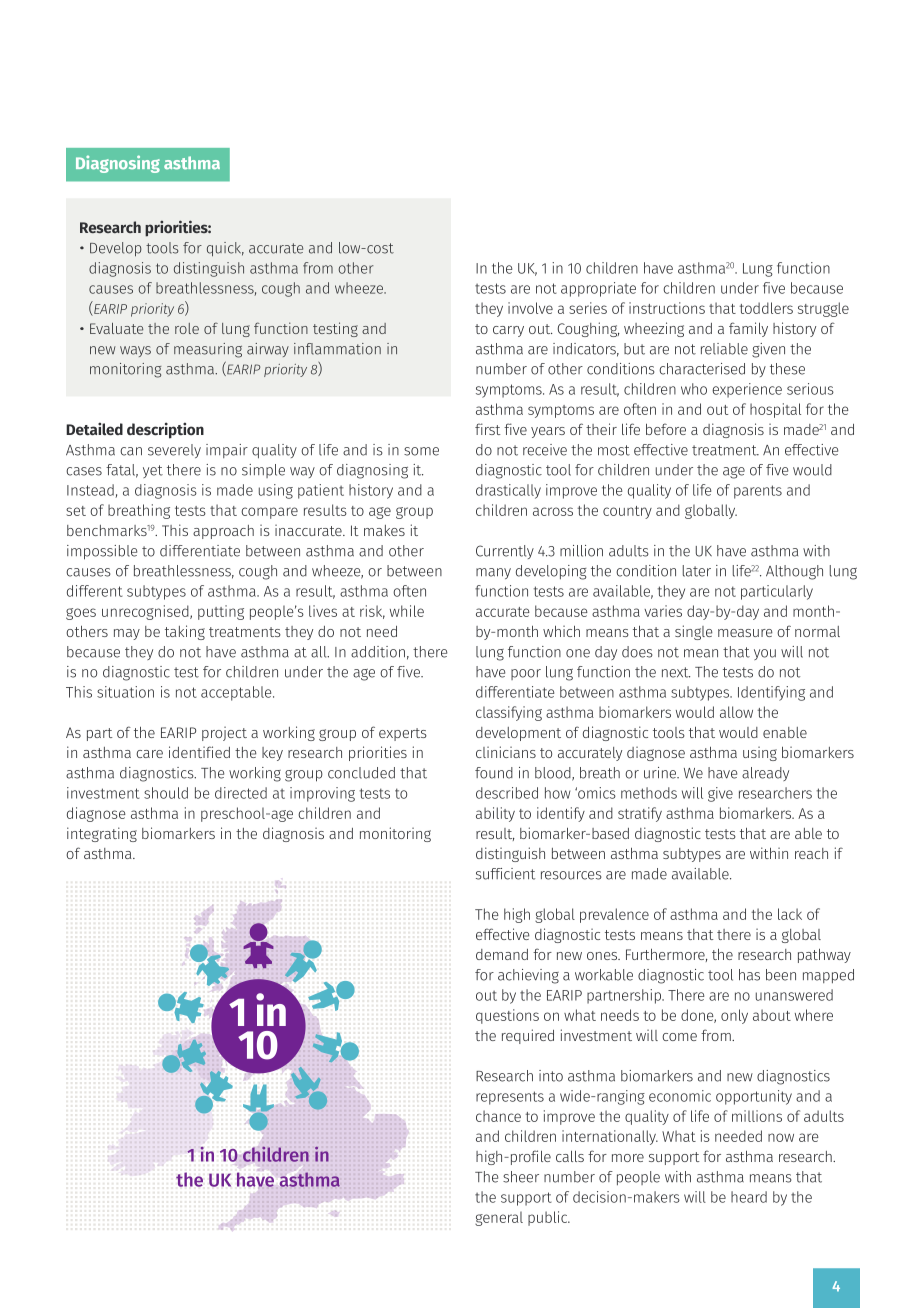  What do you see at coordinates (499, 1219) in the screenshot?
I see `general` at bounding box center [499, 1219].
